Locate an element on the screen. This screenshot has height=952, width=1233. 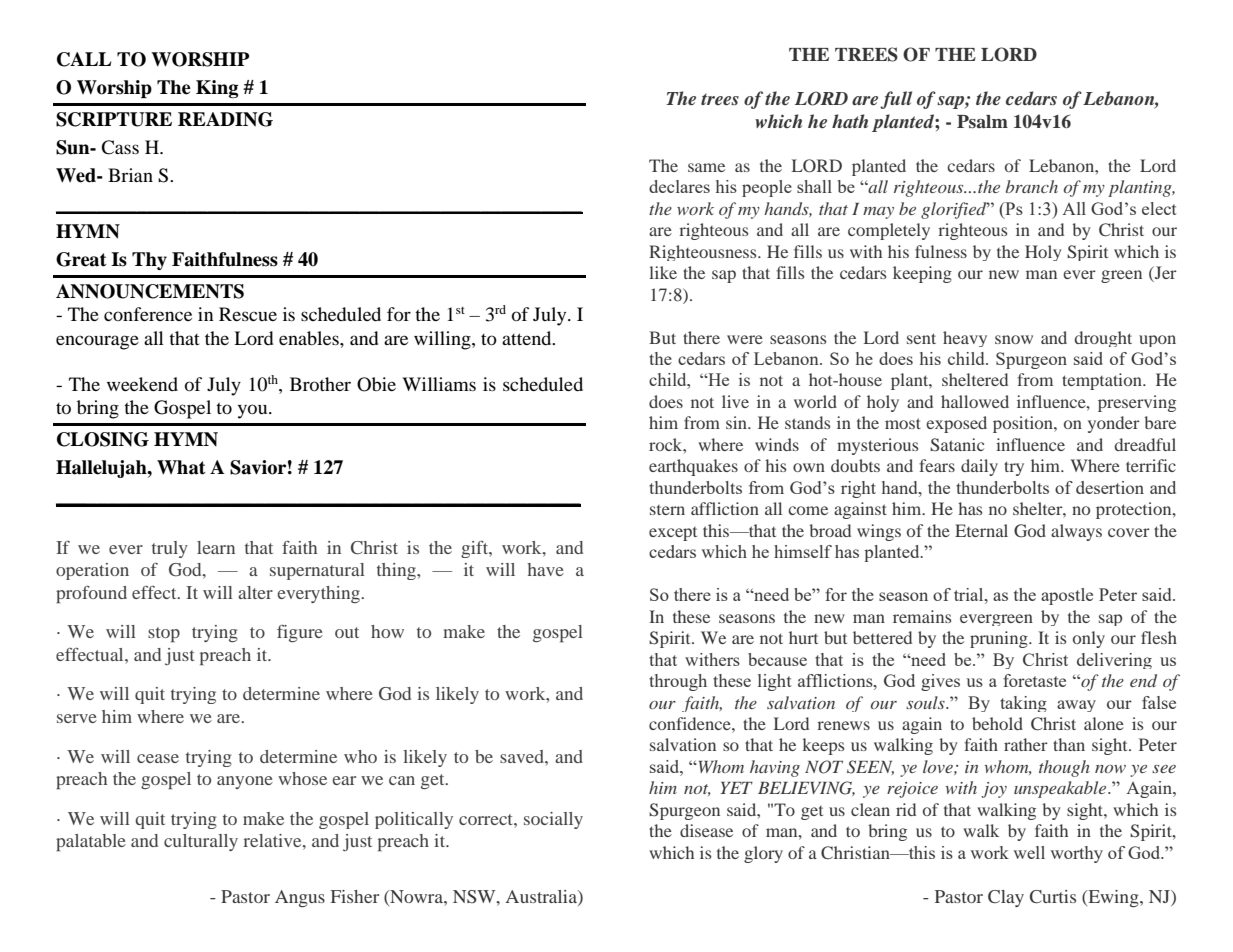
Australia is located at coordinates (542, 898).
